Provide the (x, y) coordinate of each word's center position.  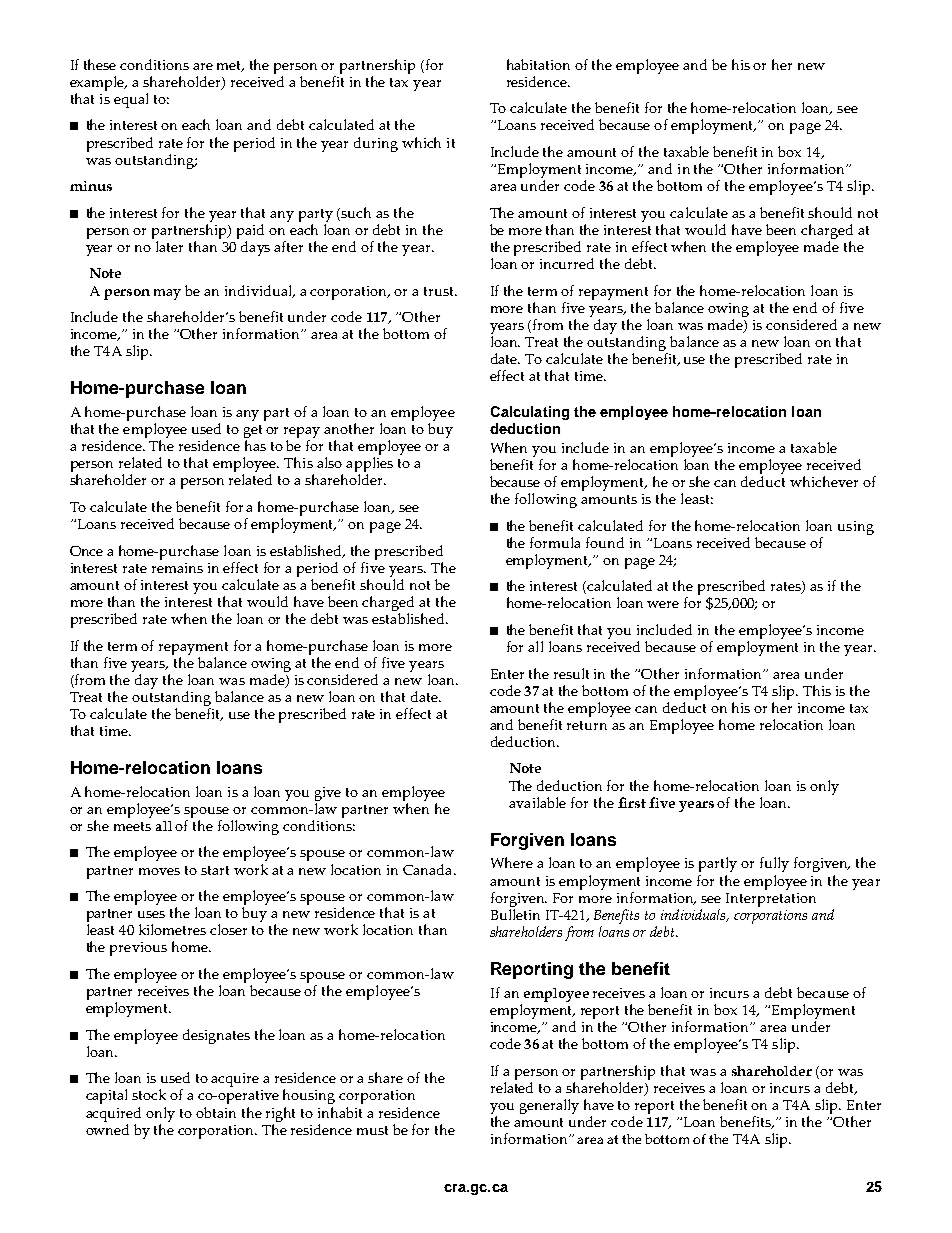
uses (151, 914)
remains (177, 568)
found (605, 542)
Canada (429, 869)
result (571, 673)
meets (132, 826)
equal (131, 100)
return (587, 725)
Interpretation (771, 900)
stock (149, 1094)
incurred (567, 263)
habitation (538, 64)
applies (369, 466)
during (376, 144)
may (167, 294)
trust (440, 291)
